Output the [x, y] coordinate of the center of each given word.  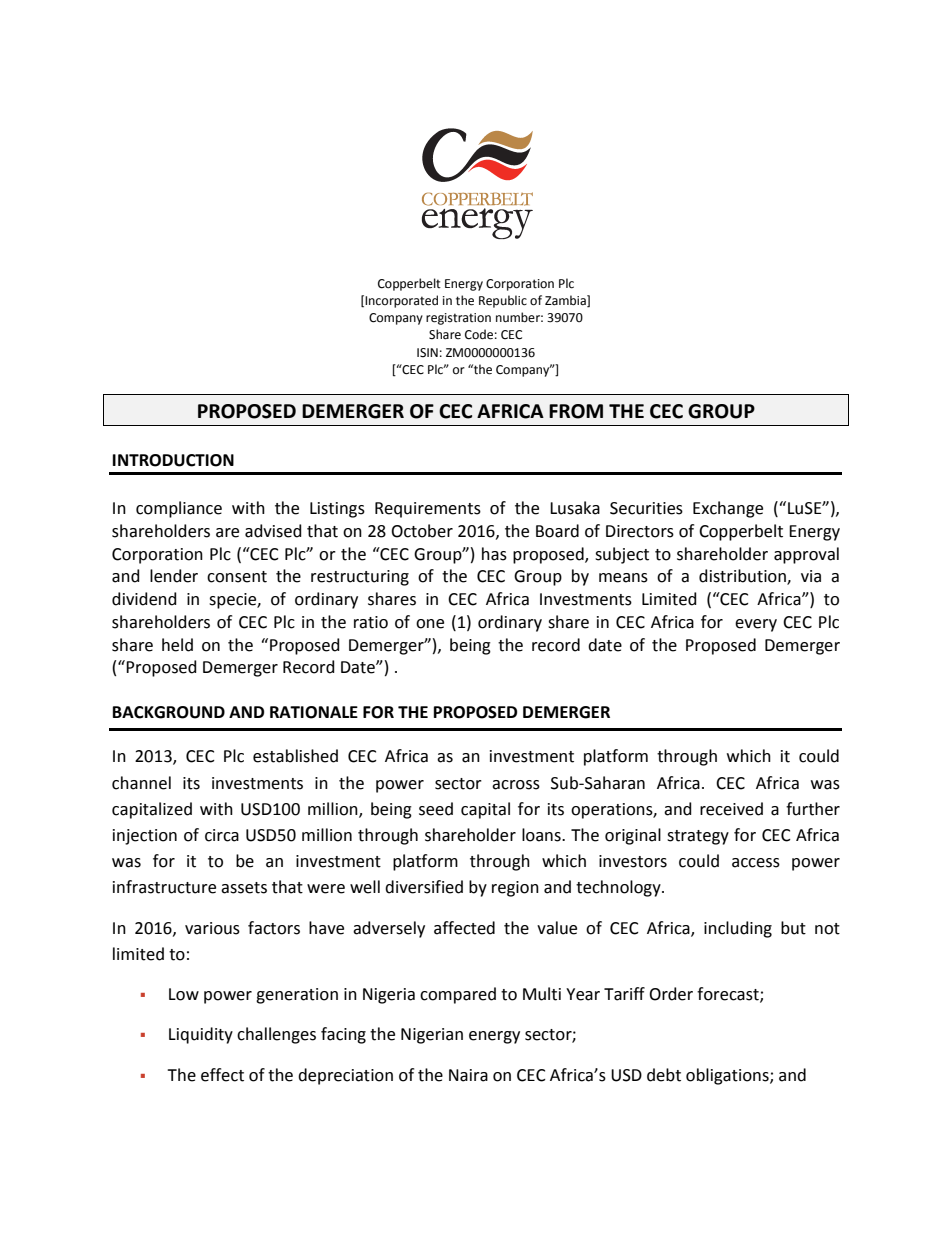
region [515, 889]
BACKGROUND [169, 712]
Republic [503, 301]
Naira [468, 1075]
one [430, 624]
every [756, 625]
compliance [179, 509]
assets [244, 888]
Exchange [728, 509]
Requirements [428, 510]
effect [222, 1075]
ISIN [427, 353]
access [756, 863]
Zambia [566, 301]
